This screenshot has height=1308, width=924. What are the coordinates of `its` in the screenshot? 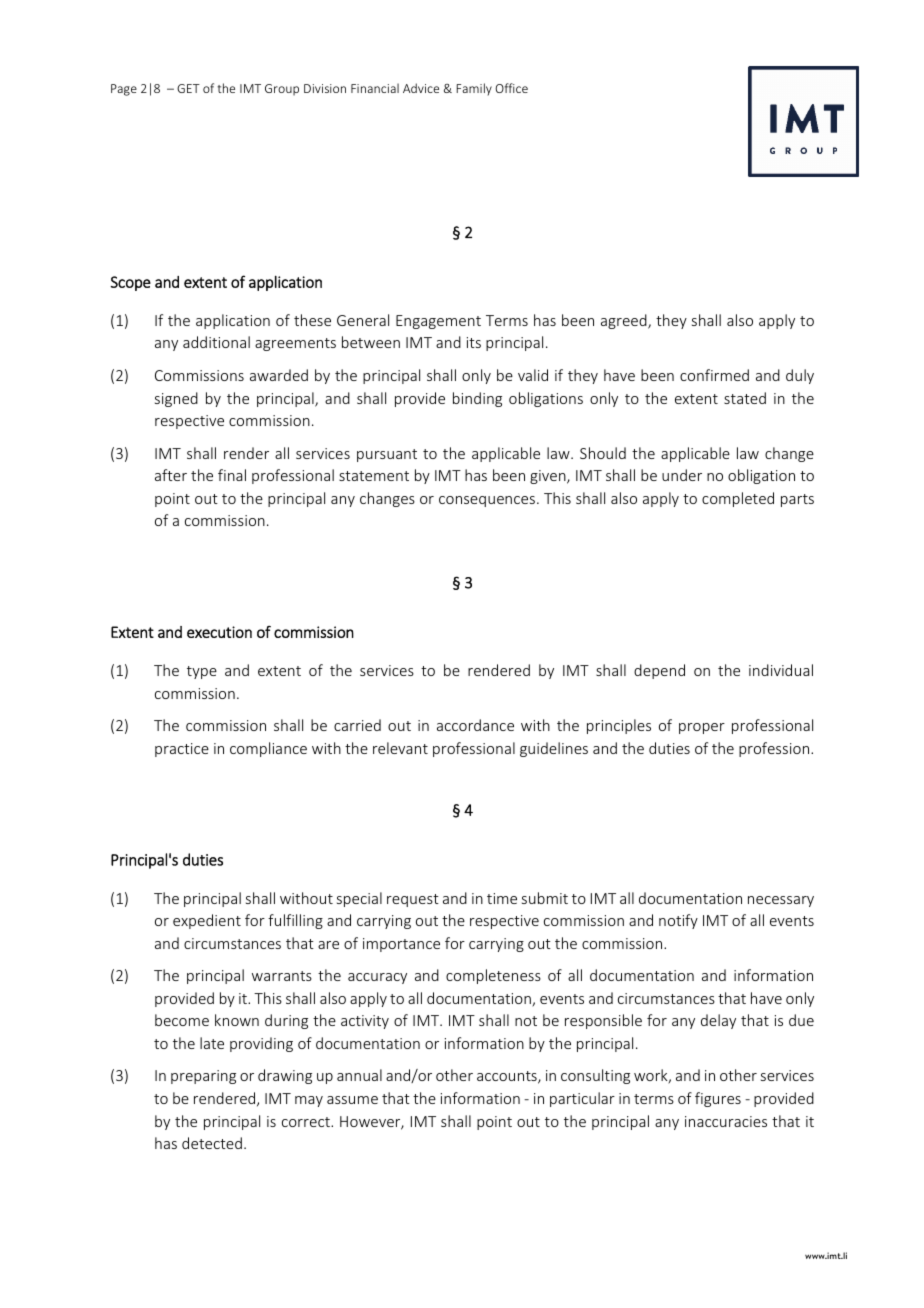 It's located at (474, 342).
